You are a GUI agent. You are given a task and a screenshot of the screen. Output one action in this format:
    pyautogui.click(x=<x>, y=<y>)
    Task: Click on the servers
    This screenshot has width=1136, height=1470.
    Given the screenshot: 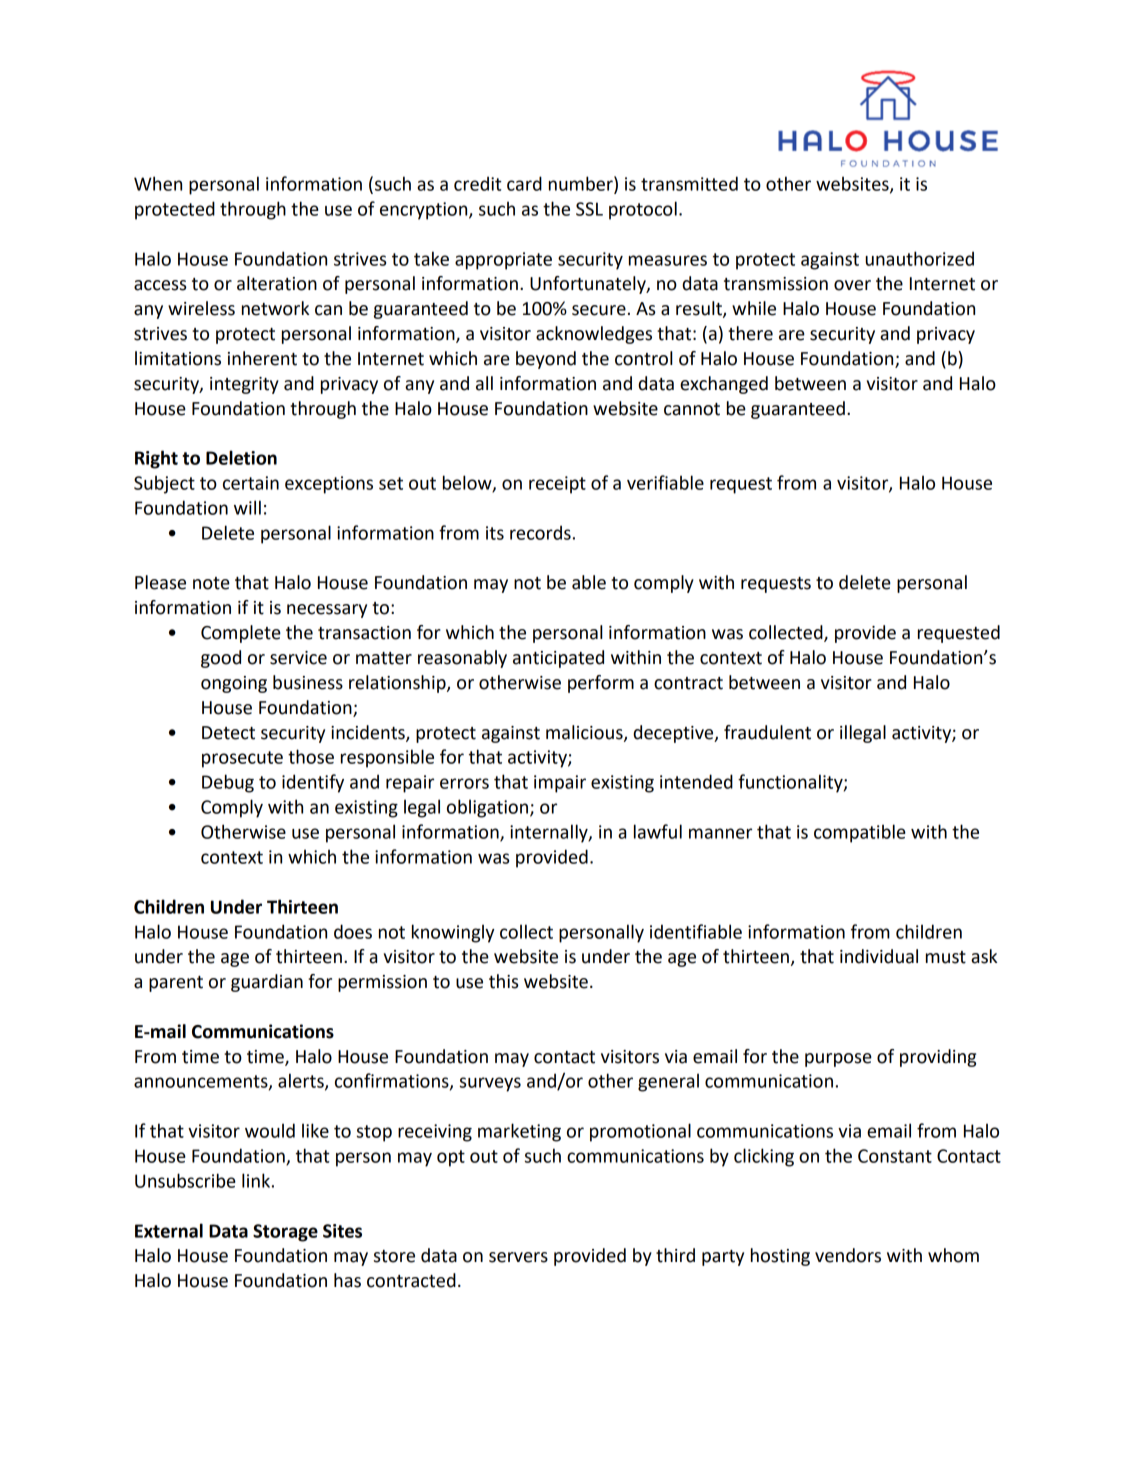 What is the action you would take?
    pyautogui.click(x=518, y=1257)
